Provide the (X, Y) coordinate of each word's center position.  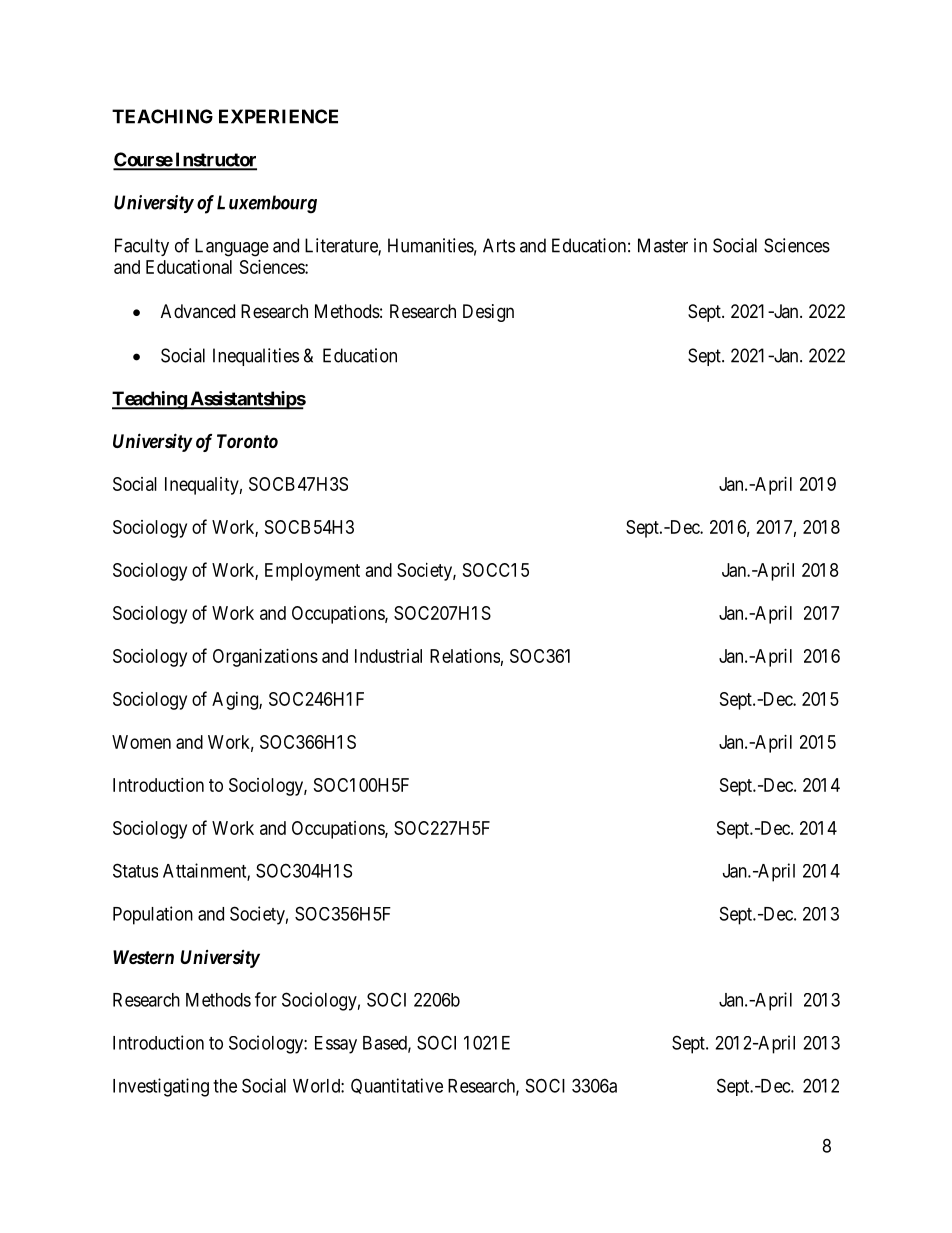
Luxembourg (267, 204)
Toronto (247, 441)
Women (141, 742)
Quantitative (397, 1086)
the (225, 1086)
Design (488, 313)
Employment (312, 572)
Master (663, 245)
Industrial (388, 656)
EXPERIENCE (278, 116)
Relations (465, 656)
